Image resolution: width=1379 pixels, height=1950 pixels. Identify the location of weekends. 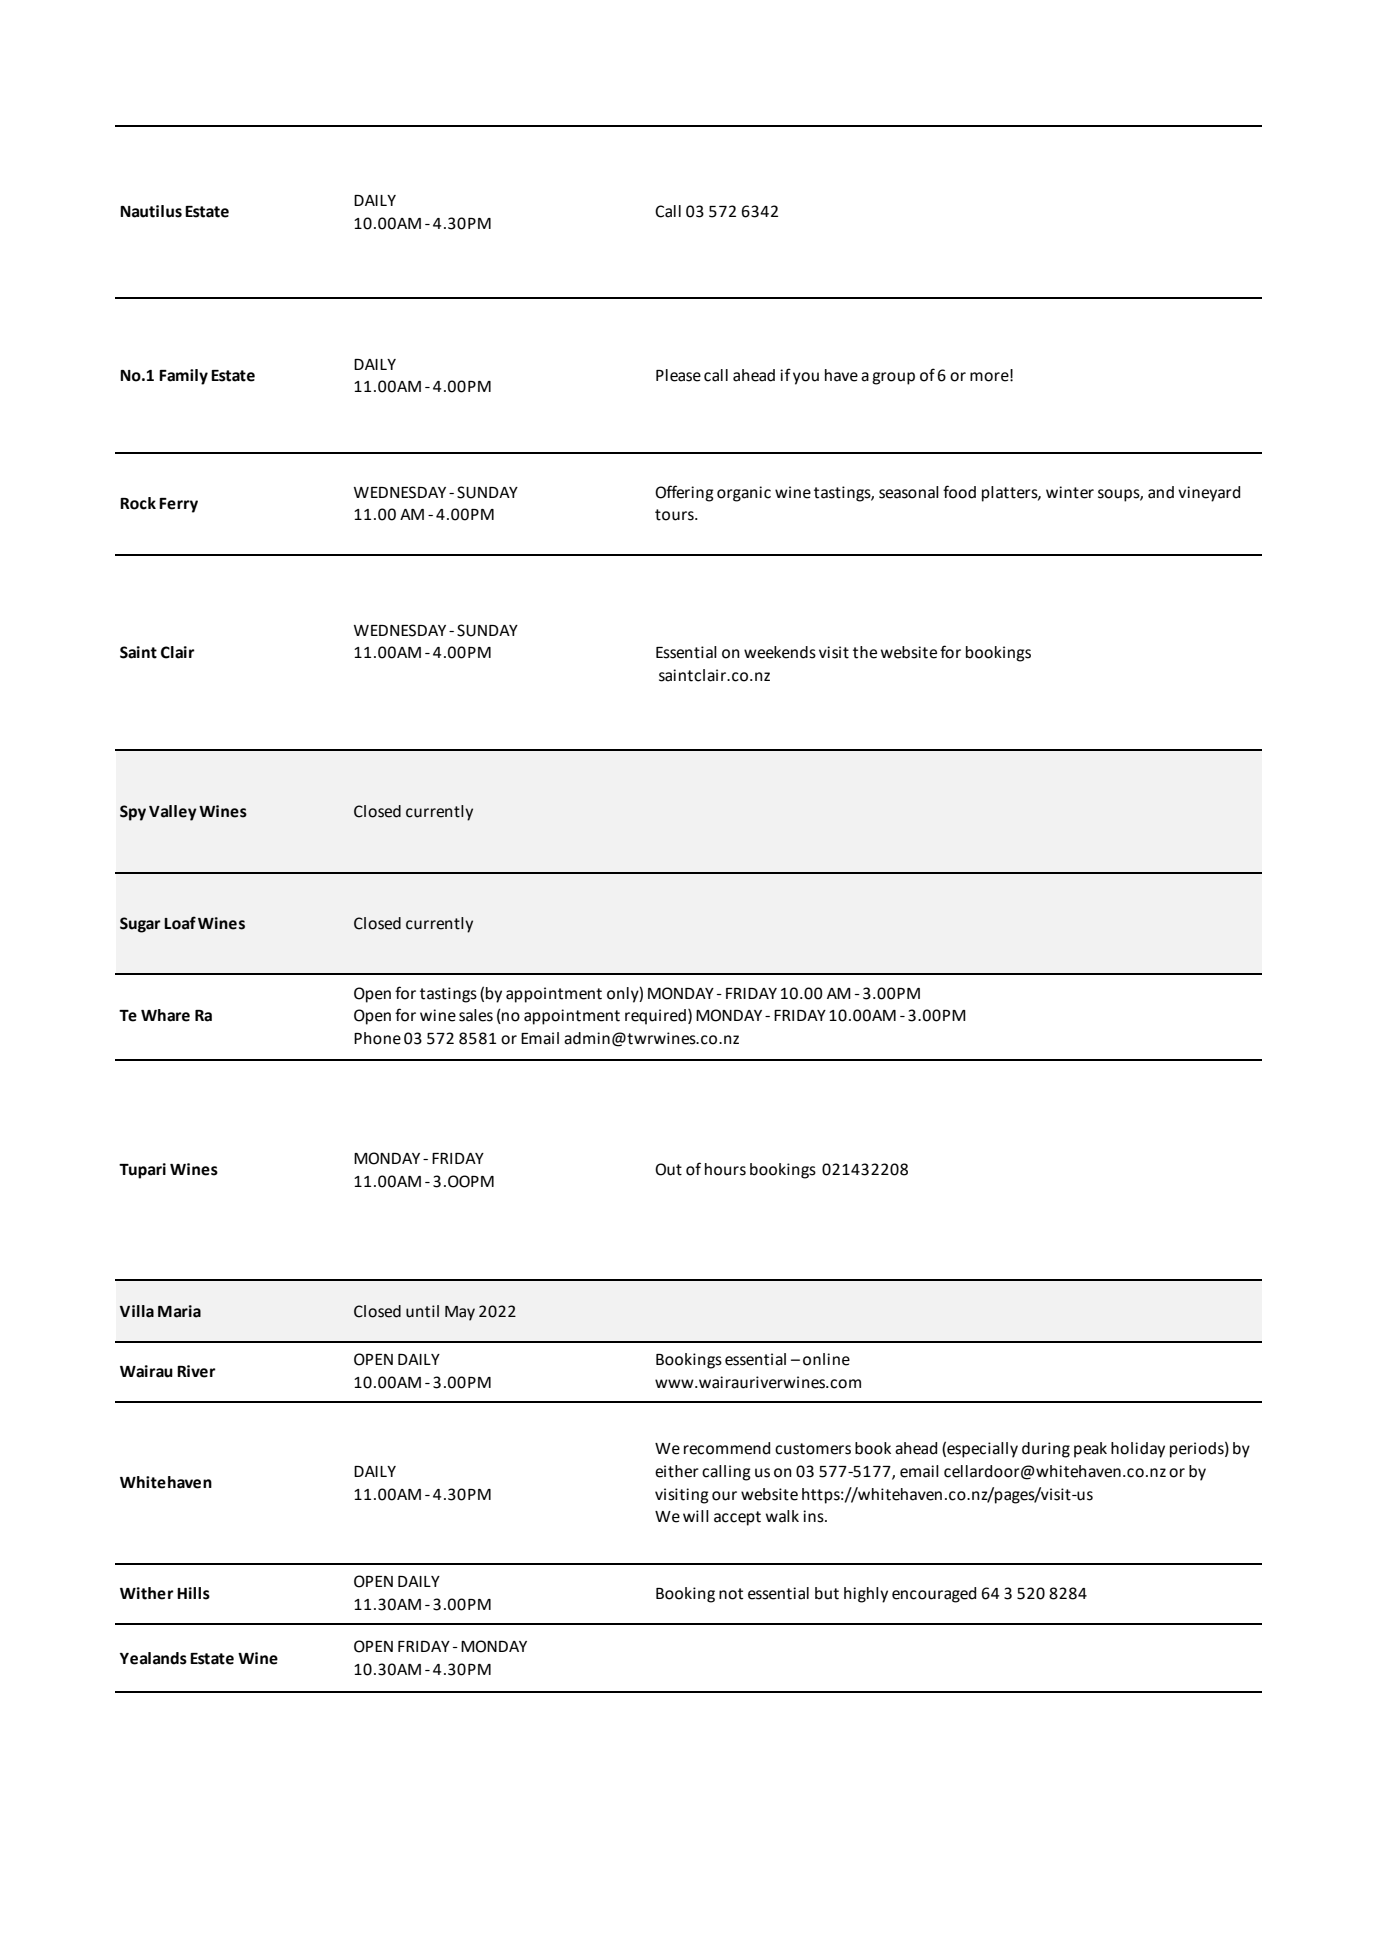
(780, 652).
